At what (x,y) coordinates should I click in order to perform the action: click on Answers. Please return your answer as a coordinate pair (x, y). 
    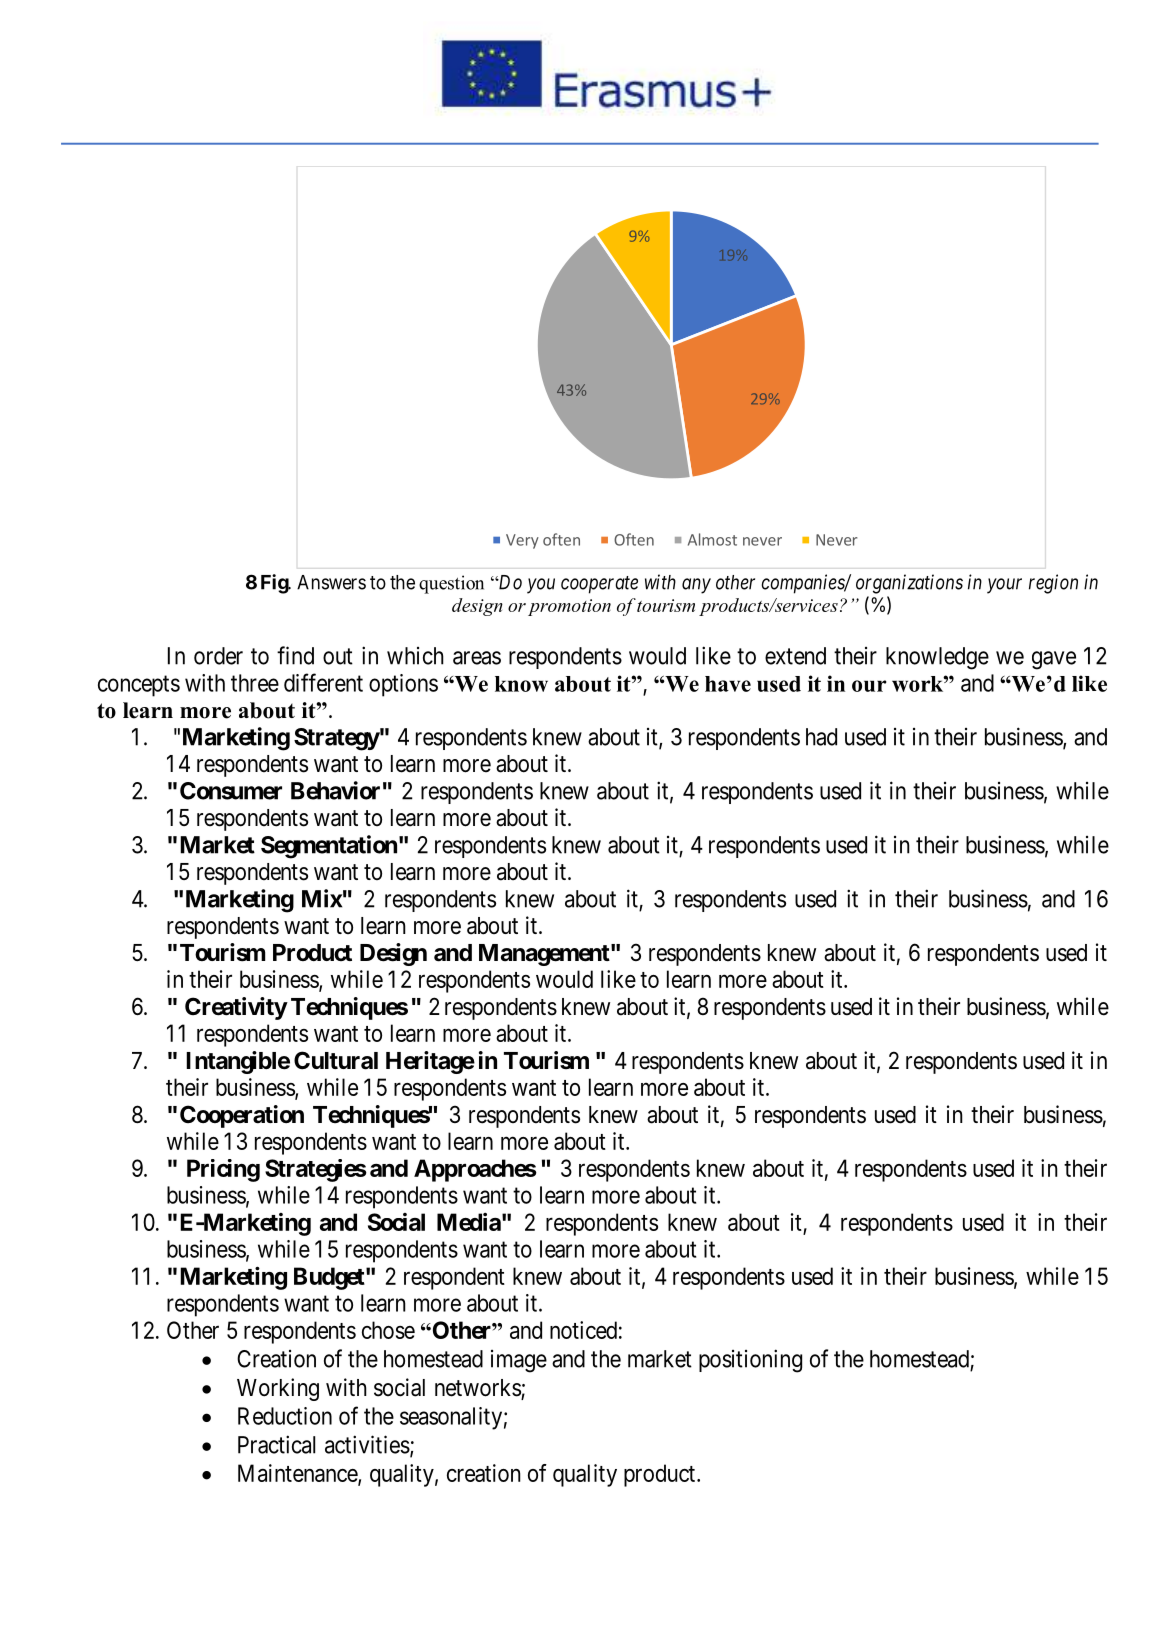
    Looking at the image, I should click on (331, 582).
